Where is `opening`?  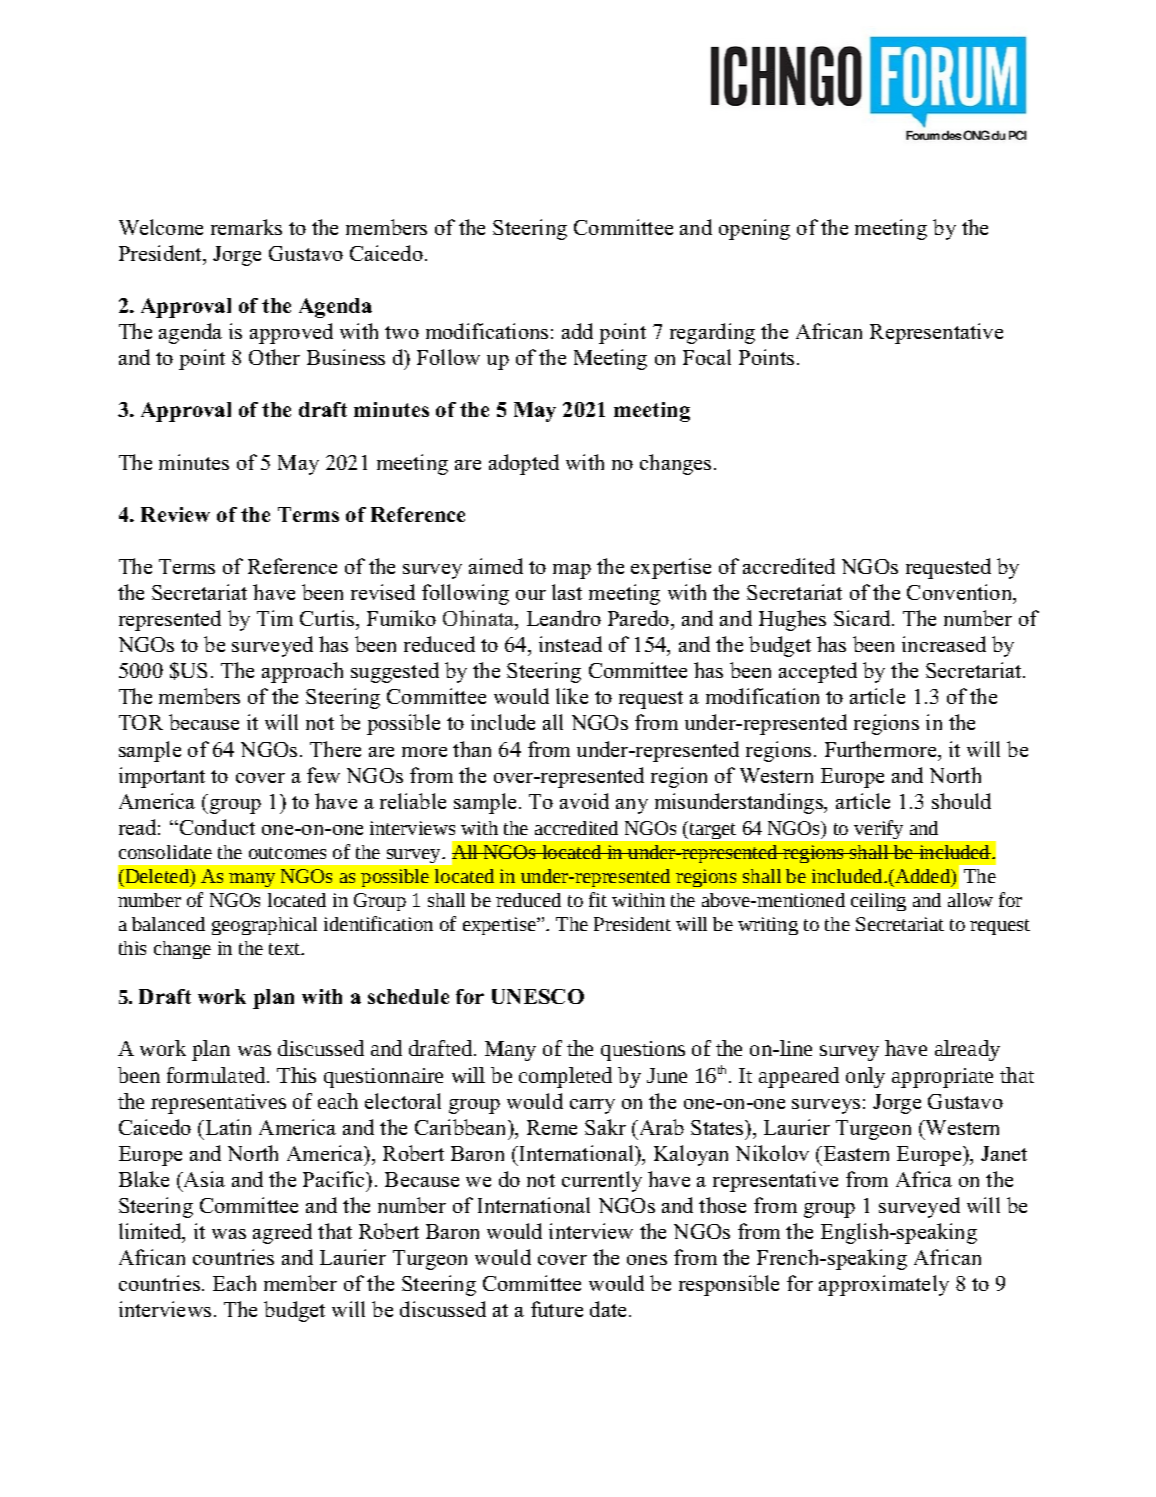
opening is located at coordinates (754, 229).
